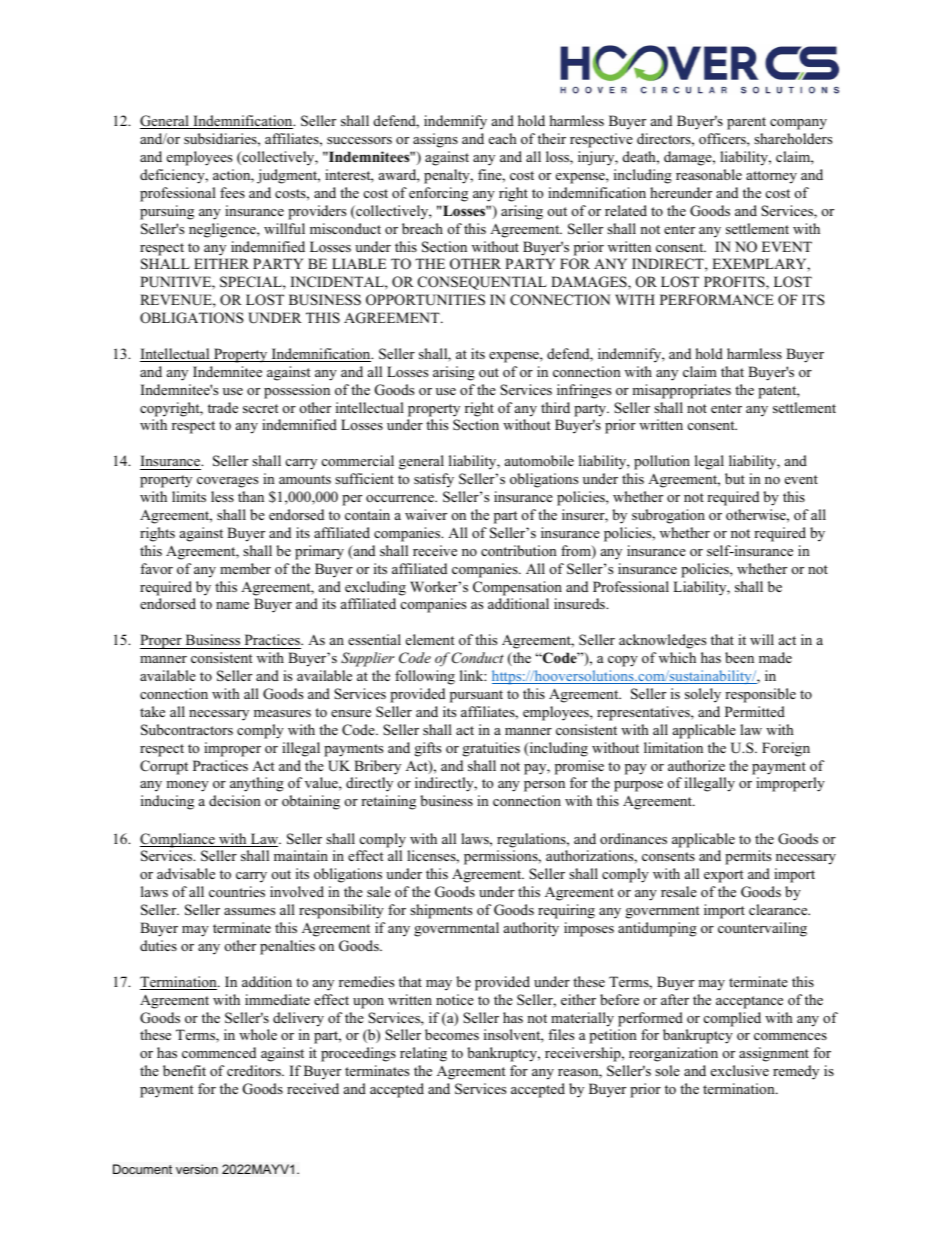  What do you see at coordinates (746, 123) in the image?
I see `parent` at bounding box center [746, 123].
